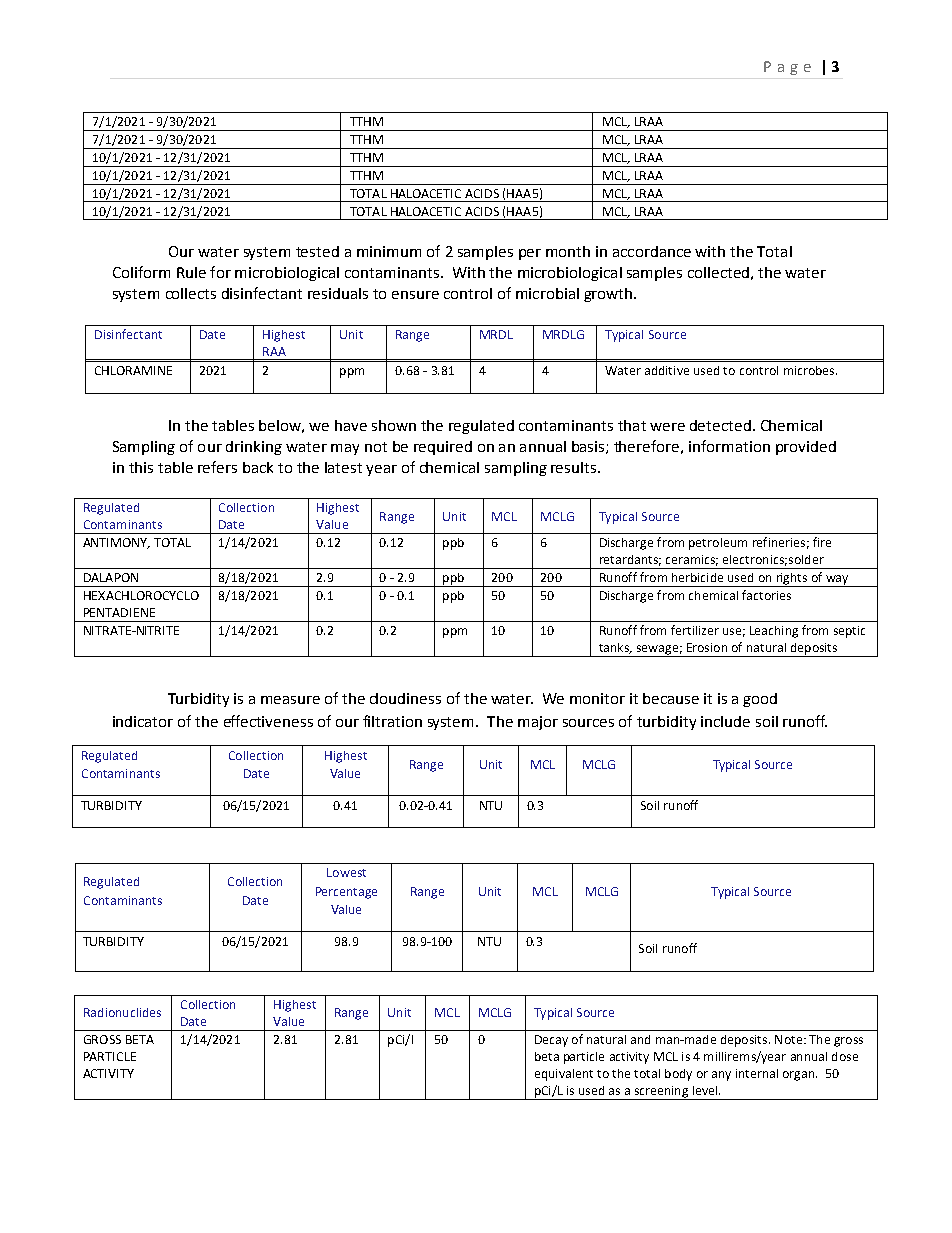 The image size is (952, 1233). Describe the element at coordinates (551, 1041) in the document. I see `Decay` at that location.
